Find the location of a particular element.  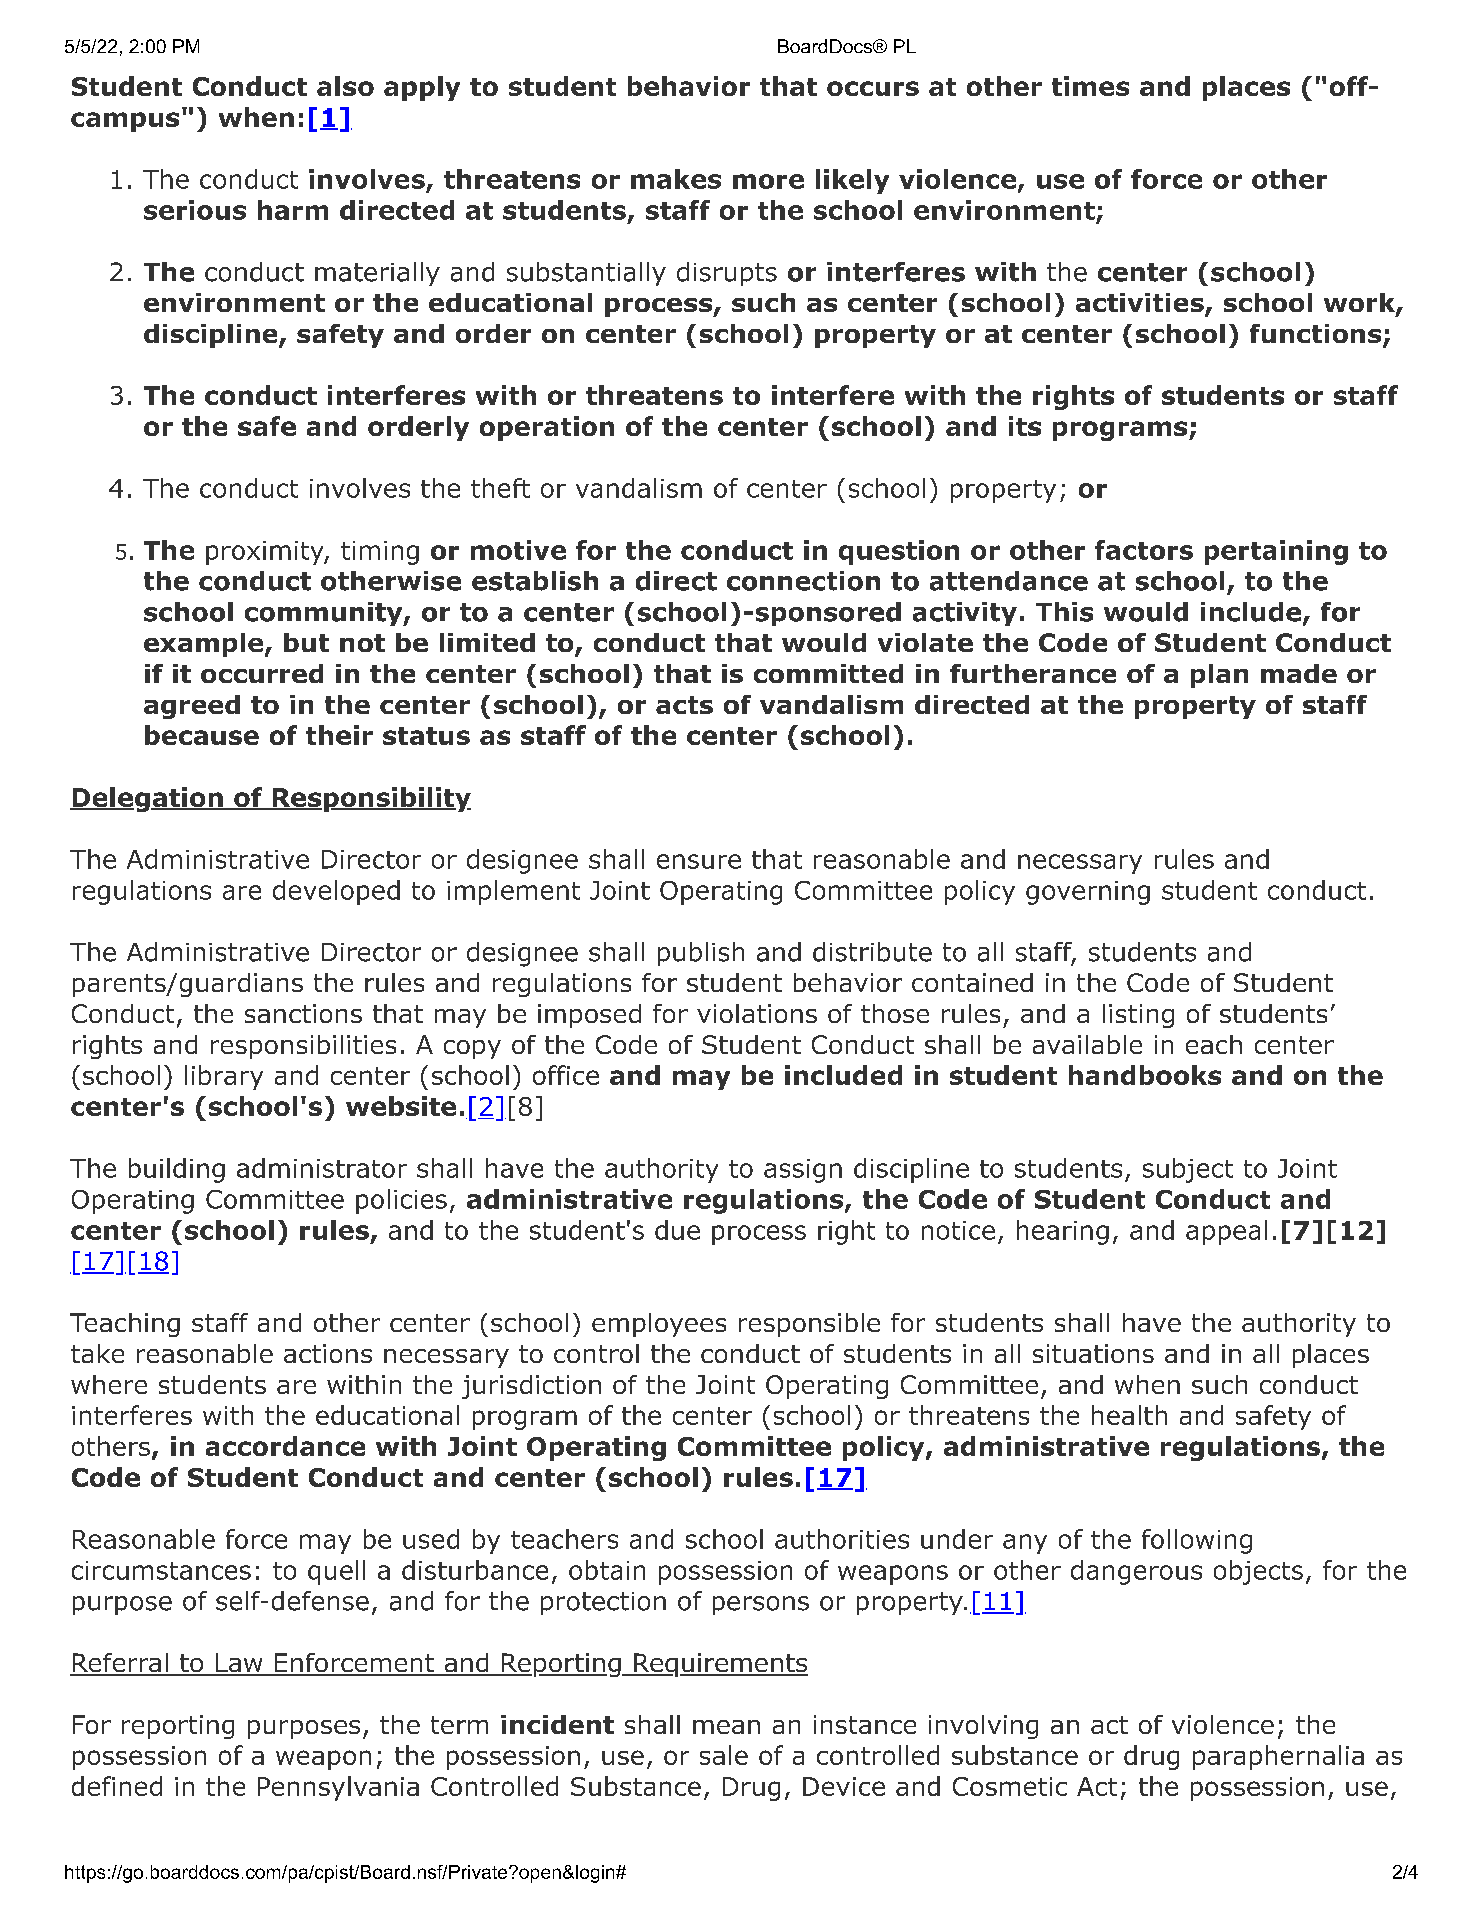

timing is located at coordinates (380, 553).
